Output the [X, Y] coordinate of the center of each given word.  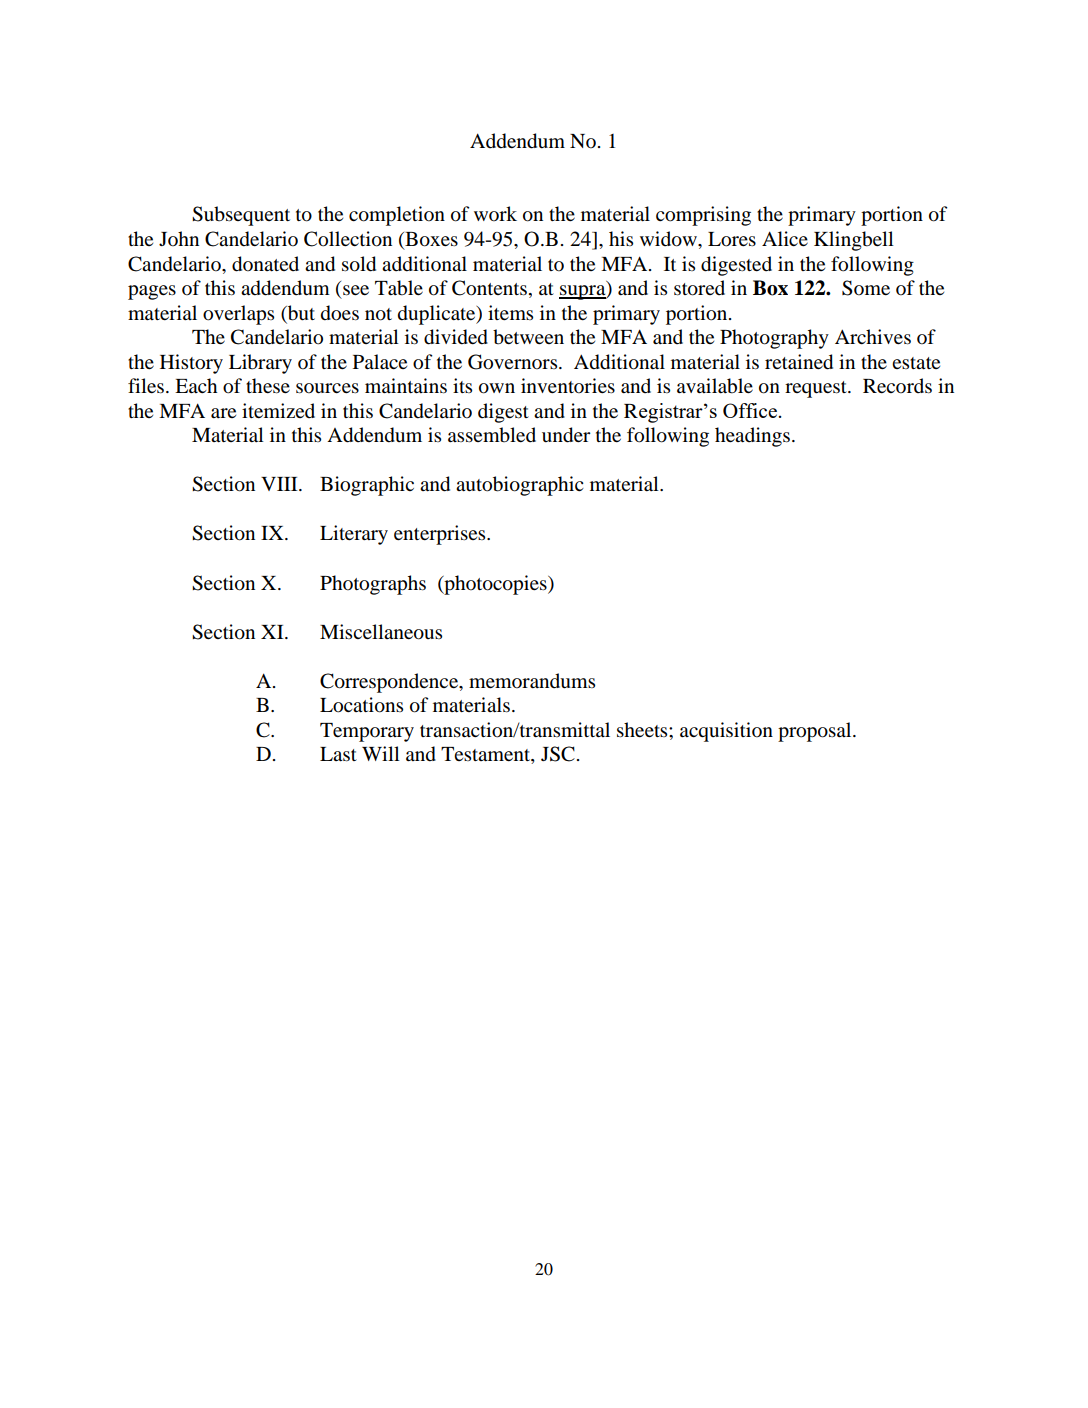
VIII [280, 484]
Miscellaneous [381, 632]
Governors [514, 362]
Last [338, 754]
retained [799, 362]
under [566, 435]
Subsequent [241, 216]
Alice [785, 238]
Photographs [373, 585]
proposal [816, 732]
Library [260, 364]
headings [754, 437]
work [495, 214]
